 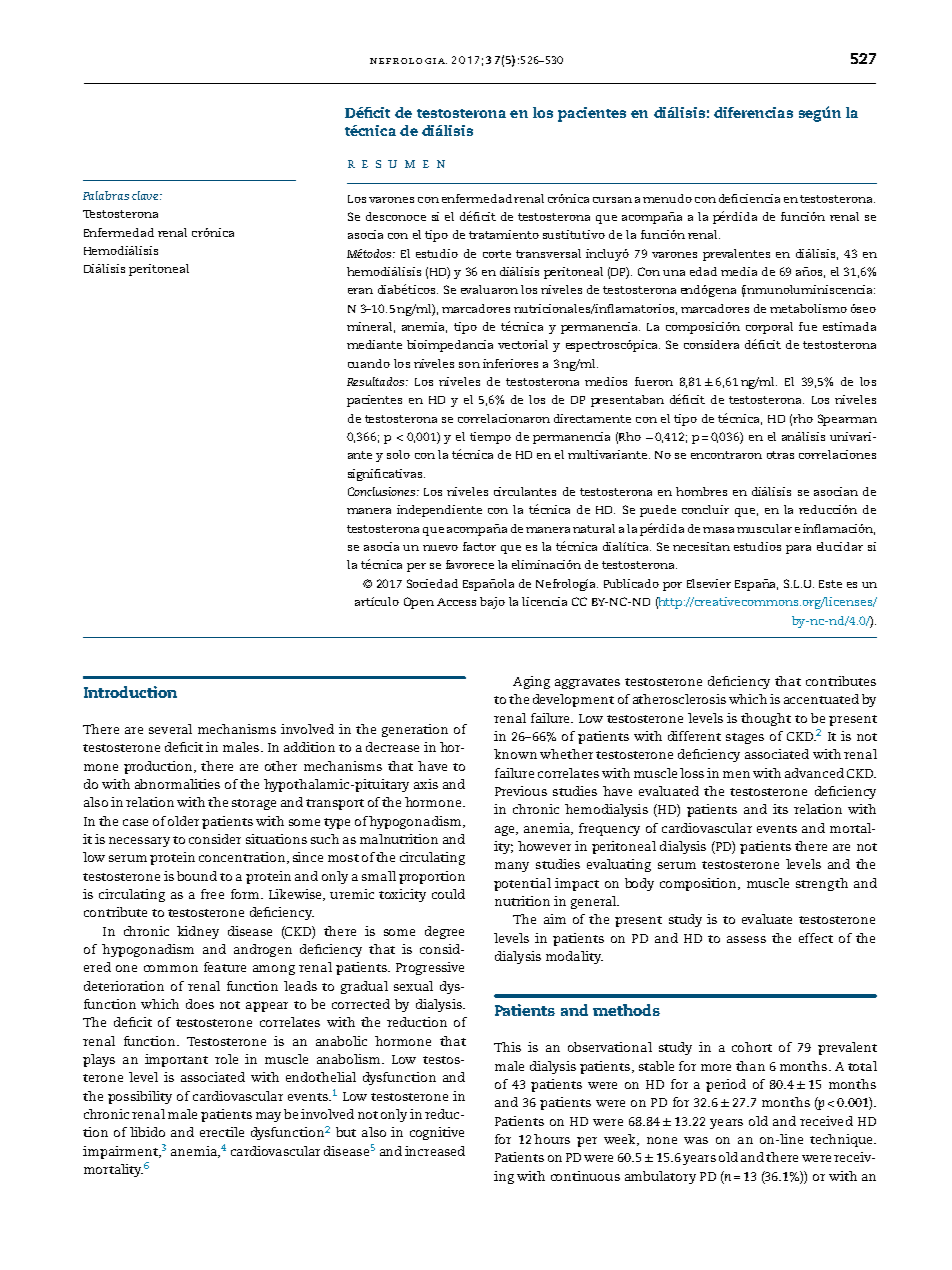 I want to click on clave, so click(x=146, y=195).
